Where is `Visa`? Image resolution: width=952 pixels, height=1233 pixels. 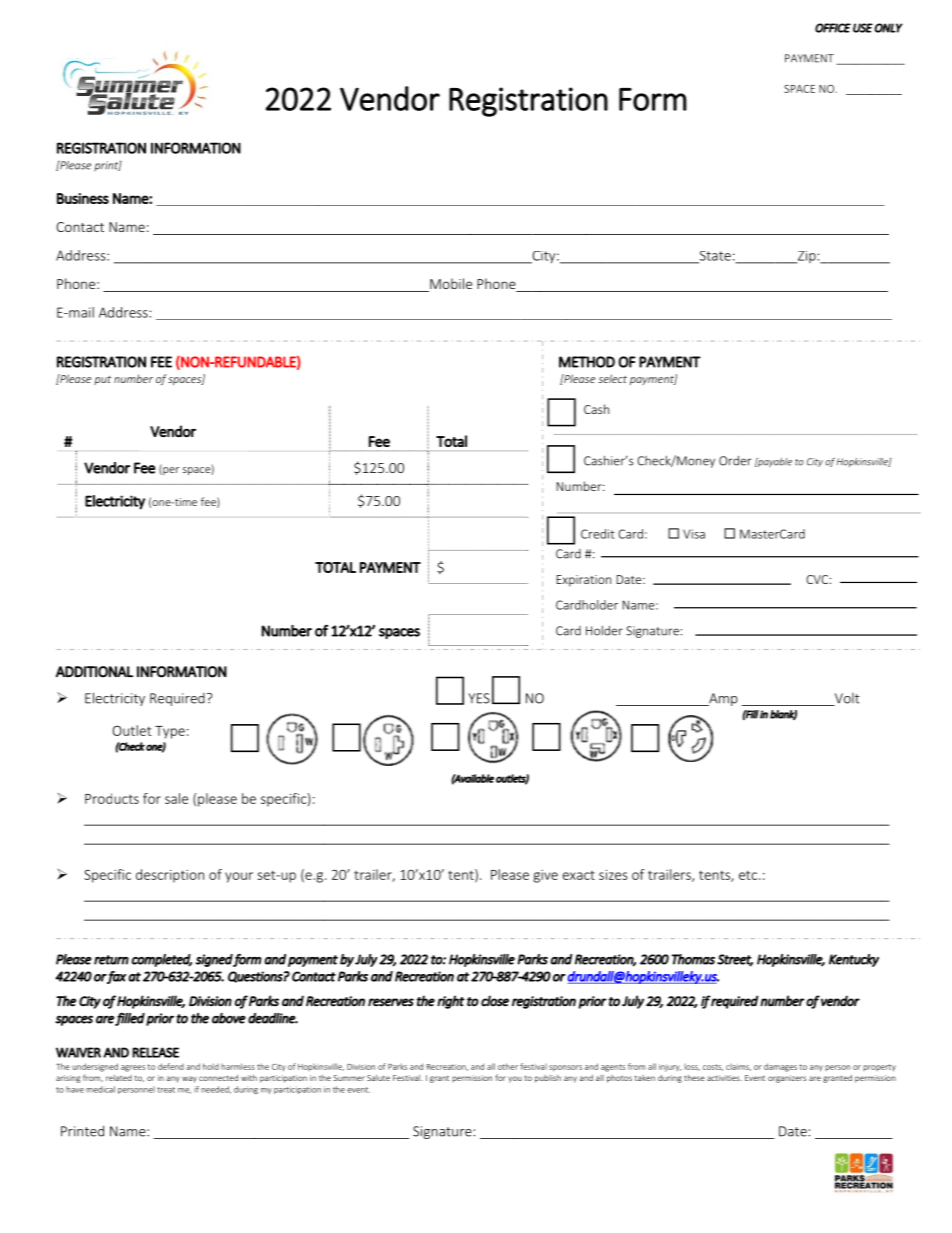 Visa is located at coordinates (694, 534).
